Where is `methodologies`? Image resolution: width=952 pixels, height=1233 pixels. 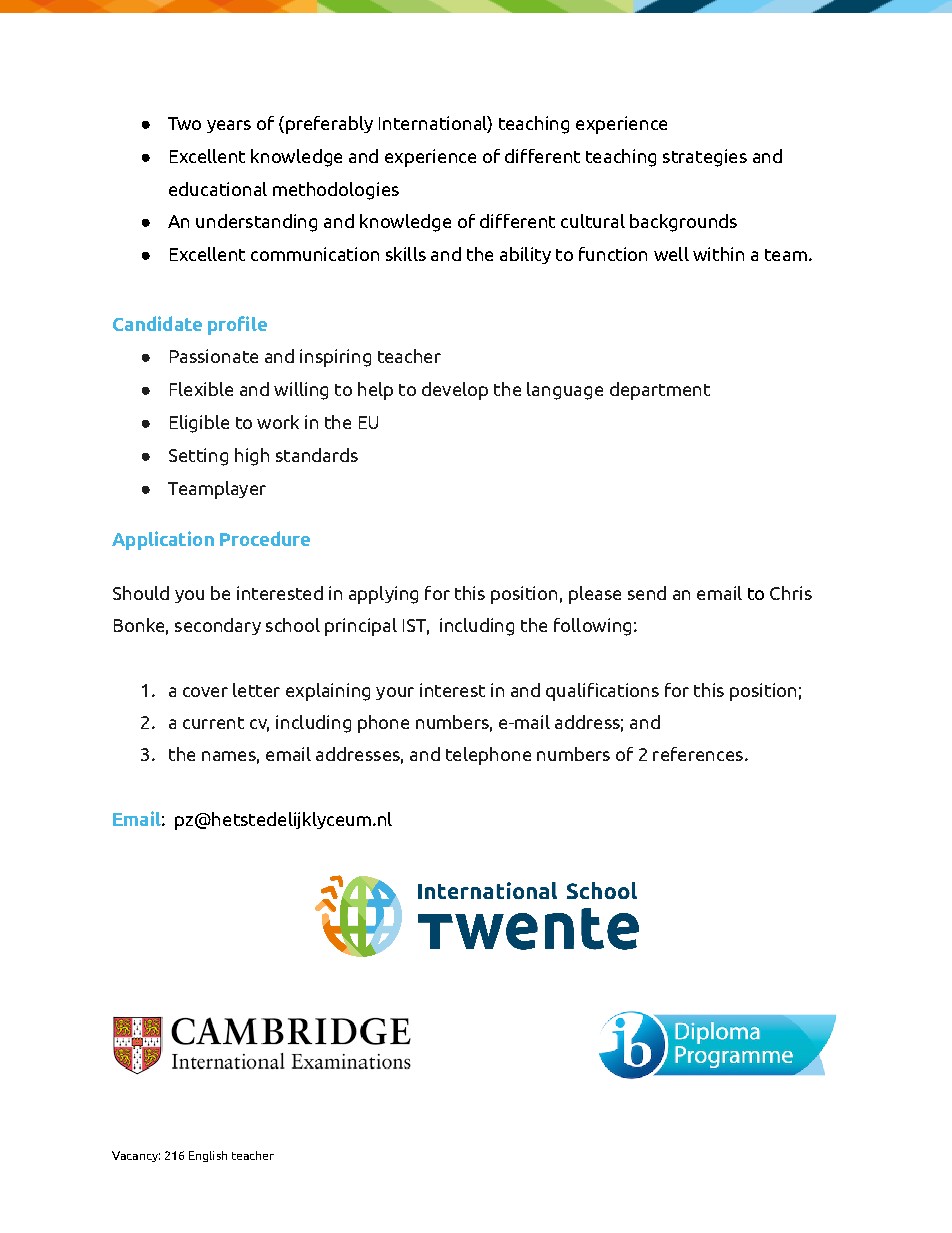 methodologies is located at coordinates (336, 191).
